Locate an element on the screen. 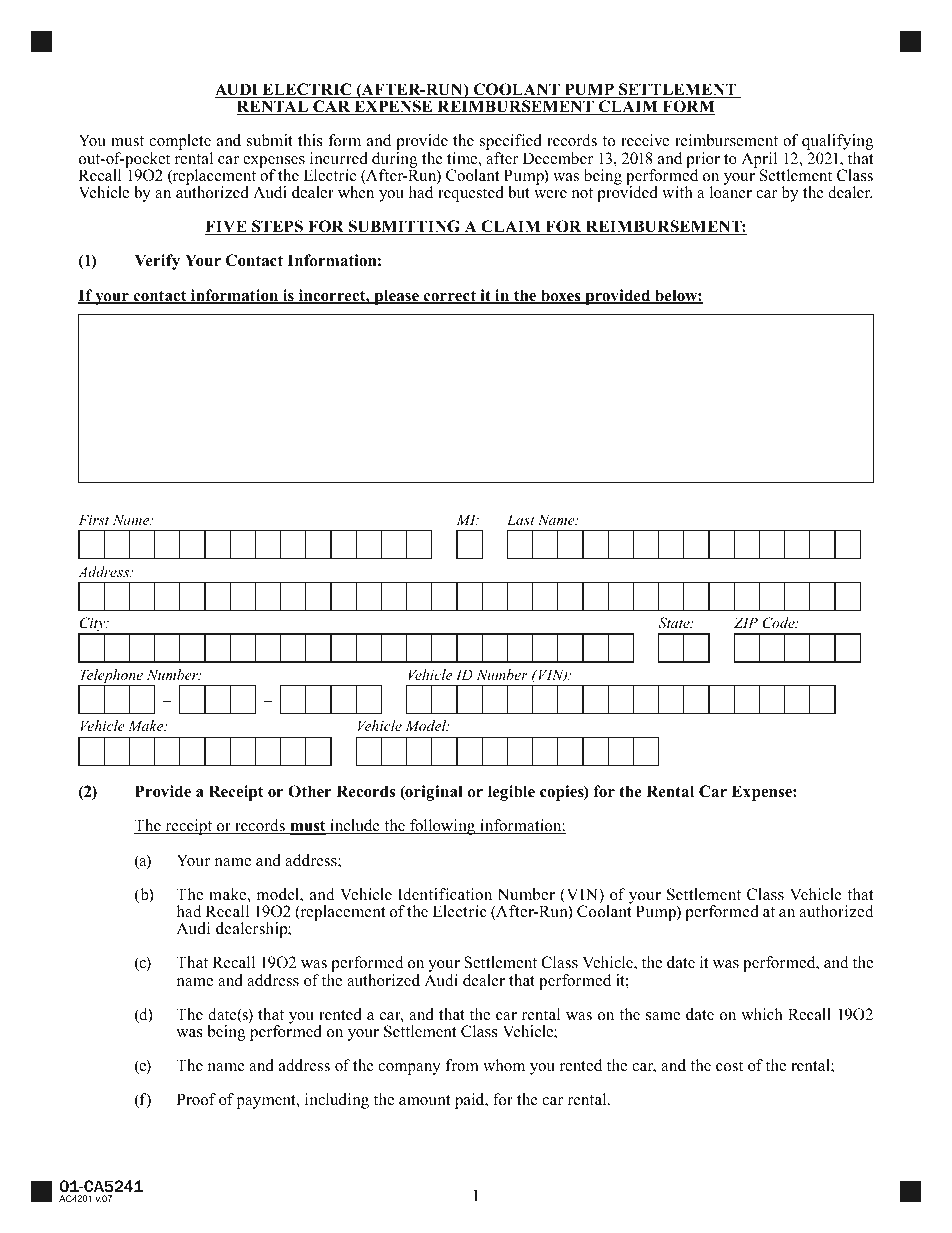 Image resolution: width=952 pixels, height=1233 pixels. boxes is located at coordinates (561, 296).
